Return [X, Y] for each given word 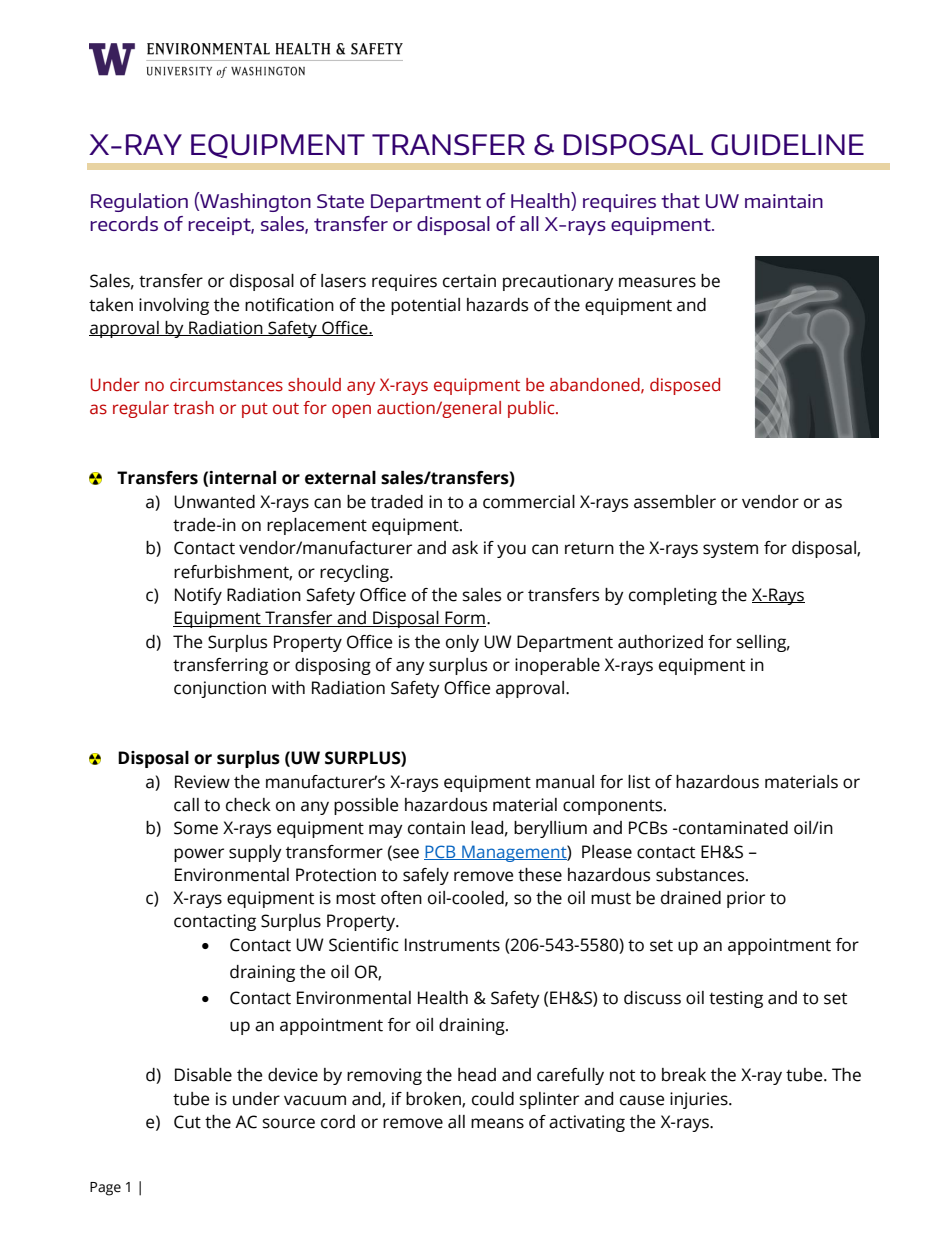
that [680, 200]
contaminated [732, 828]
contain [436, 828]
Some [196, 828]
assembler [675, 502]
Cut [187, 1122]
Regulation [139, 202]
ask [465, 548]
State [340, 201]
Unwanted [214, 502]
